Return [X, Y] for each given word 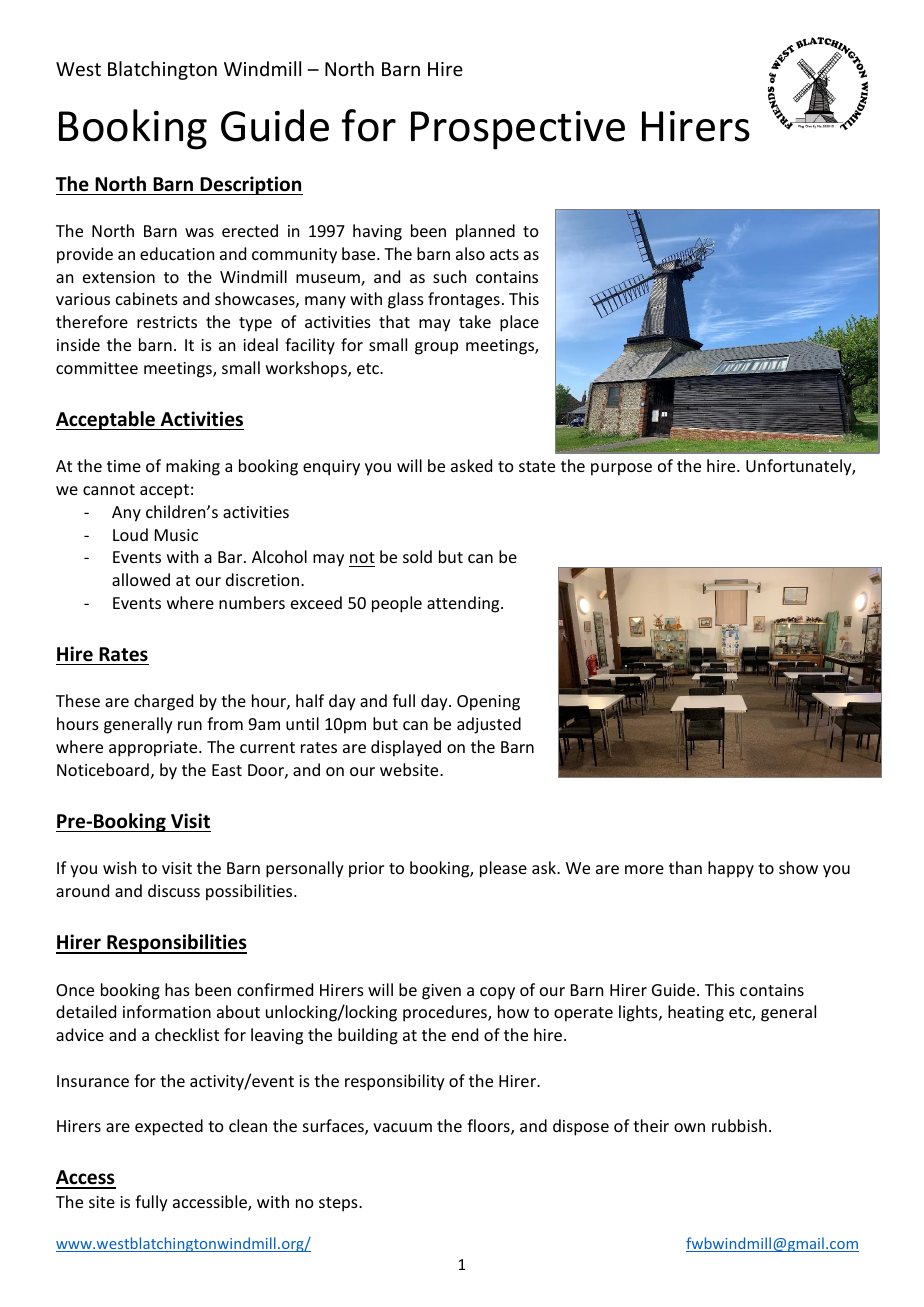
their [651, 1125]
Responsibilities [176, 944]
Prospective [518, 130]
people [397, 604]
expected [169, 1127]
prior [366, 870]
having [377, 232]
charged [163, 702]
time [124, 466]
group [436, 348]
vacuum [402, 1127]
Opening [488, 703]
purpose [621, 469]
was [199, 232]
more [644, 869]
